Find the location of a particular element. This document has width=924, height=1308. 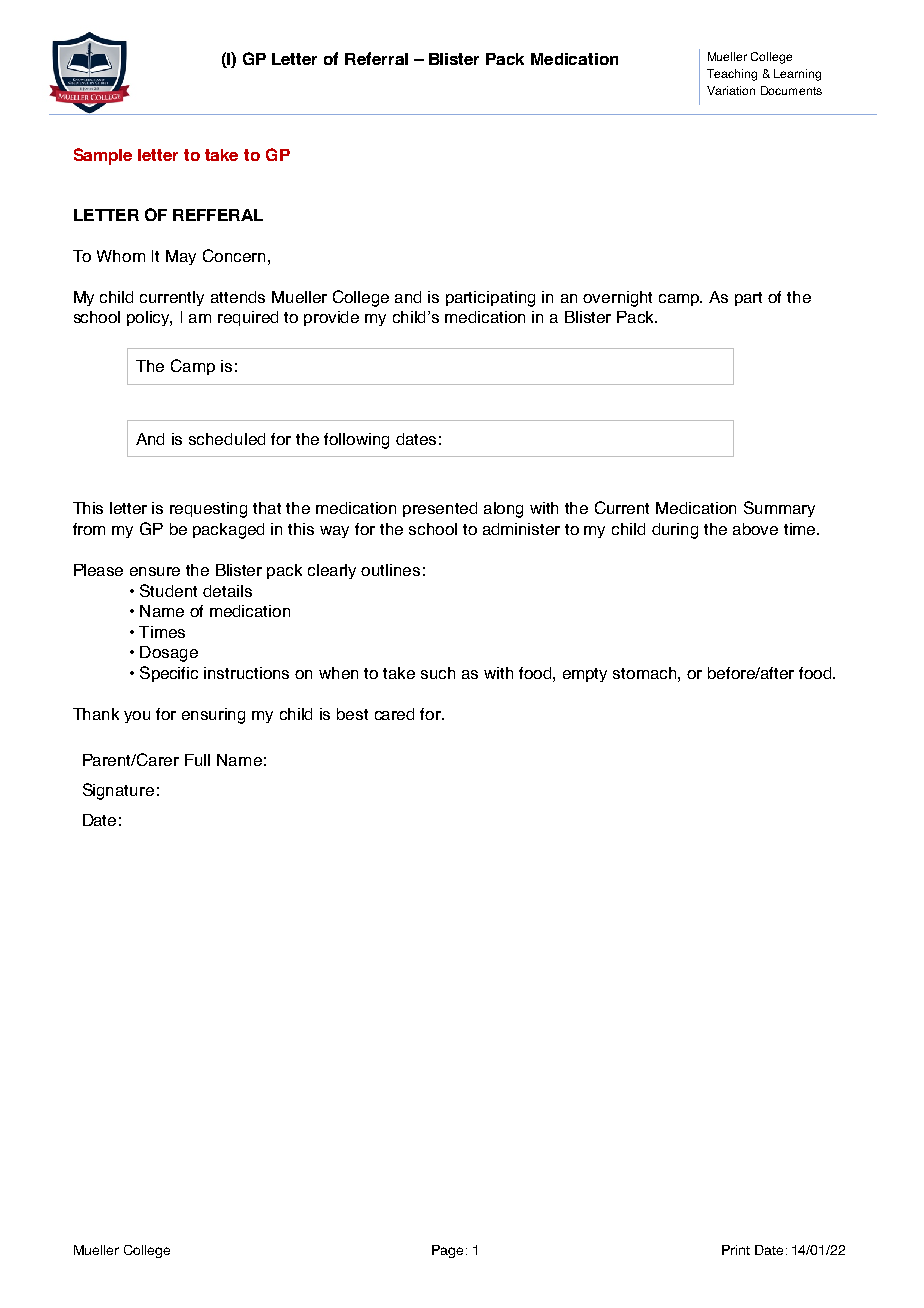

such is located at coordinates (438, 673).
